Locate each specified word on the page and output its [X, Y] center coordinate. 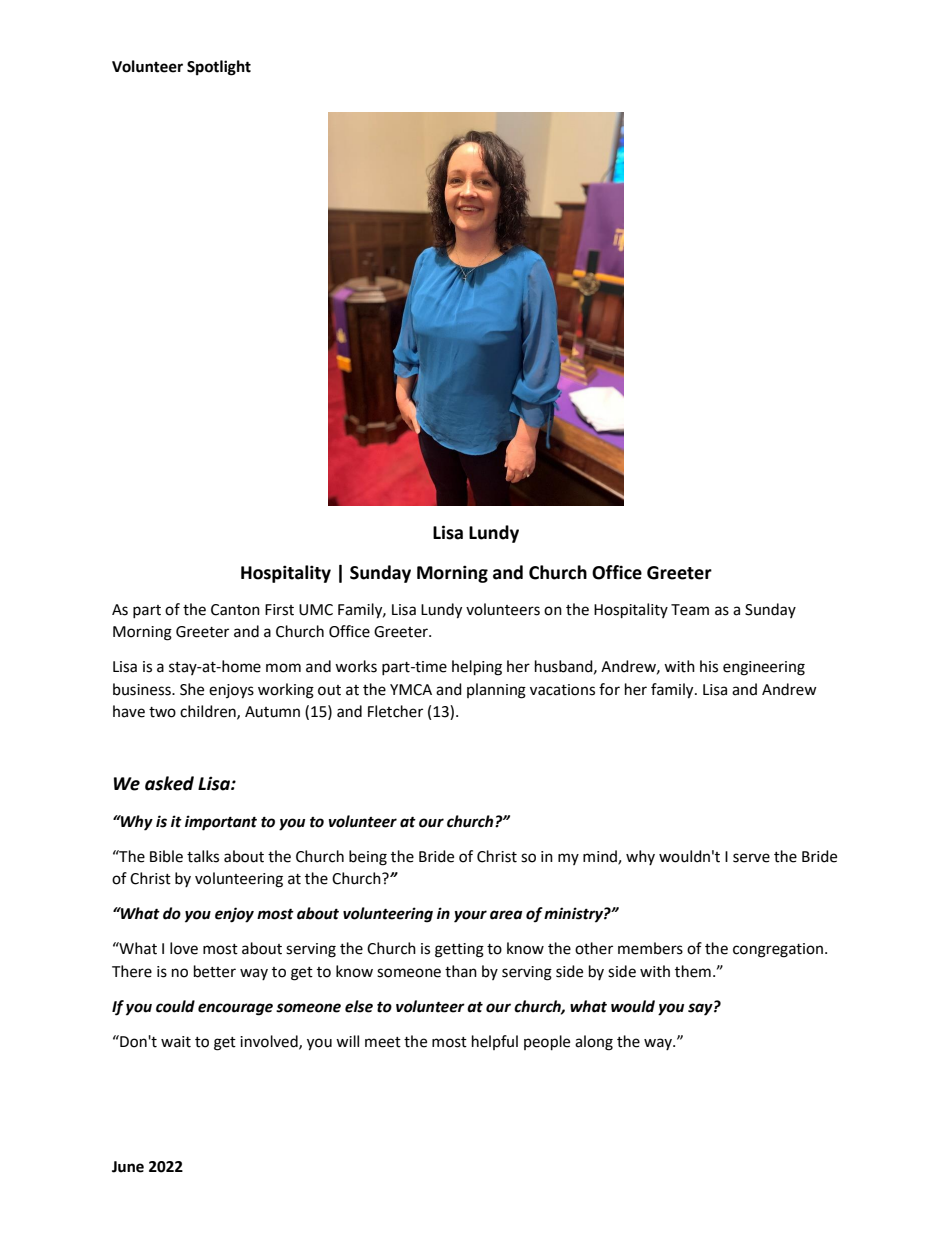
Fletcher [395, 711]
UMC [316, 610]
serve [751, 858]
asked [169, 783]
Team [690, 610]
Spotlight [219, 68]
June [128, 1167]
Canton [235, 610]
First [279, 610]
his [709, 666]
